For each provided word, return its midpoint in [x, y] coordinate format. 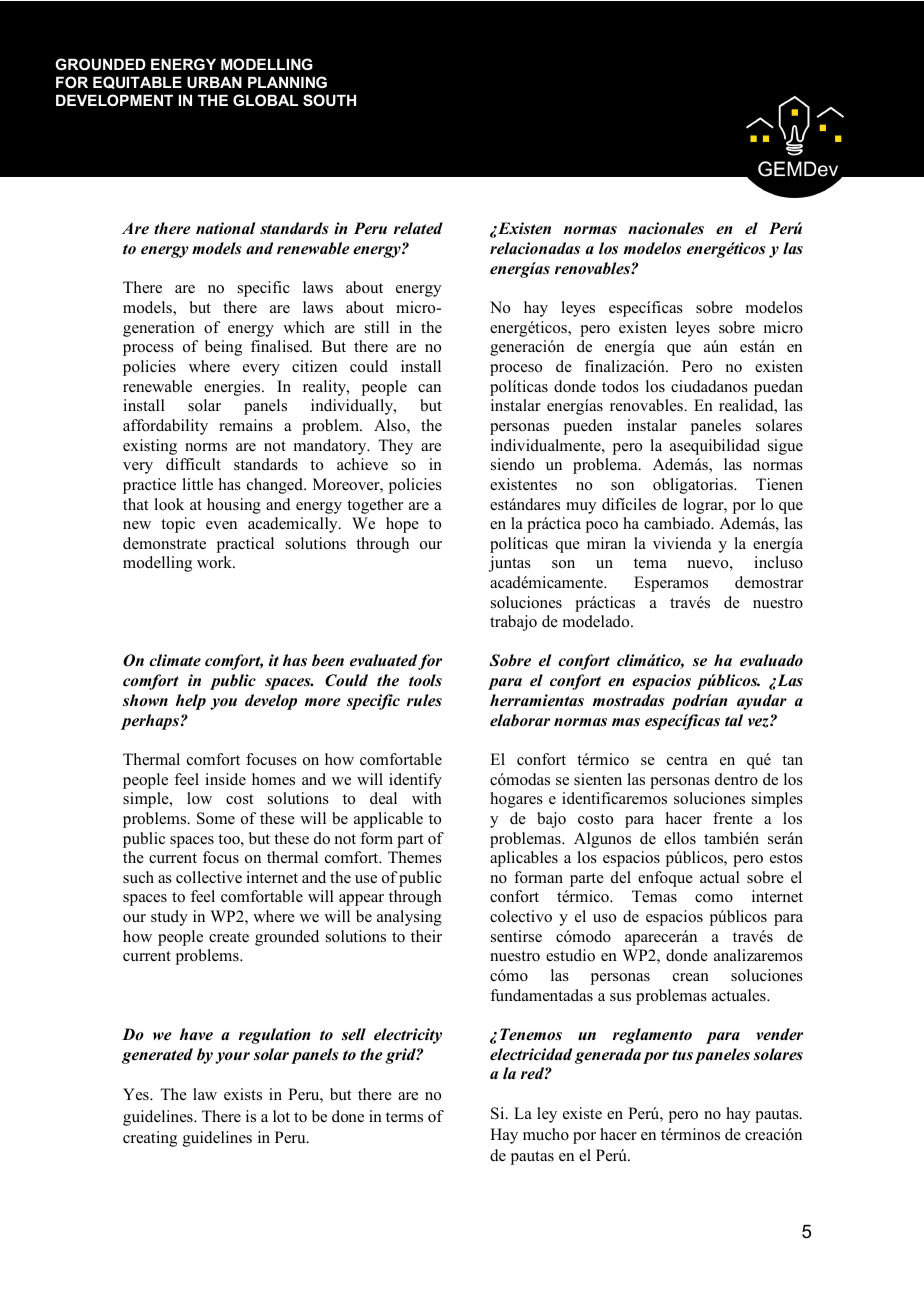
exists [243, 1094]
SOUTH [329, 100]
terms [404, 1117]
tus [682, 1055]
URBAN [214, 82]
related [418, 228]
